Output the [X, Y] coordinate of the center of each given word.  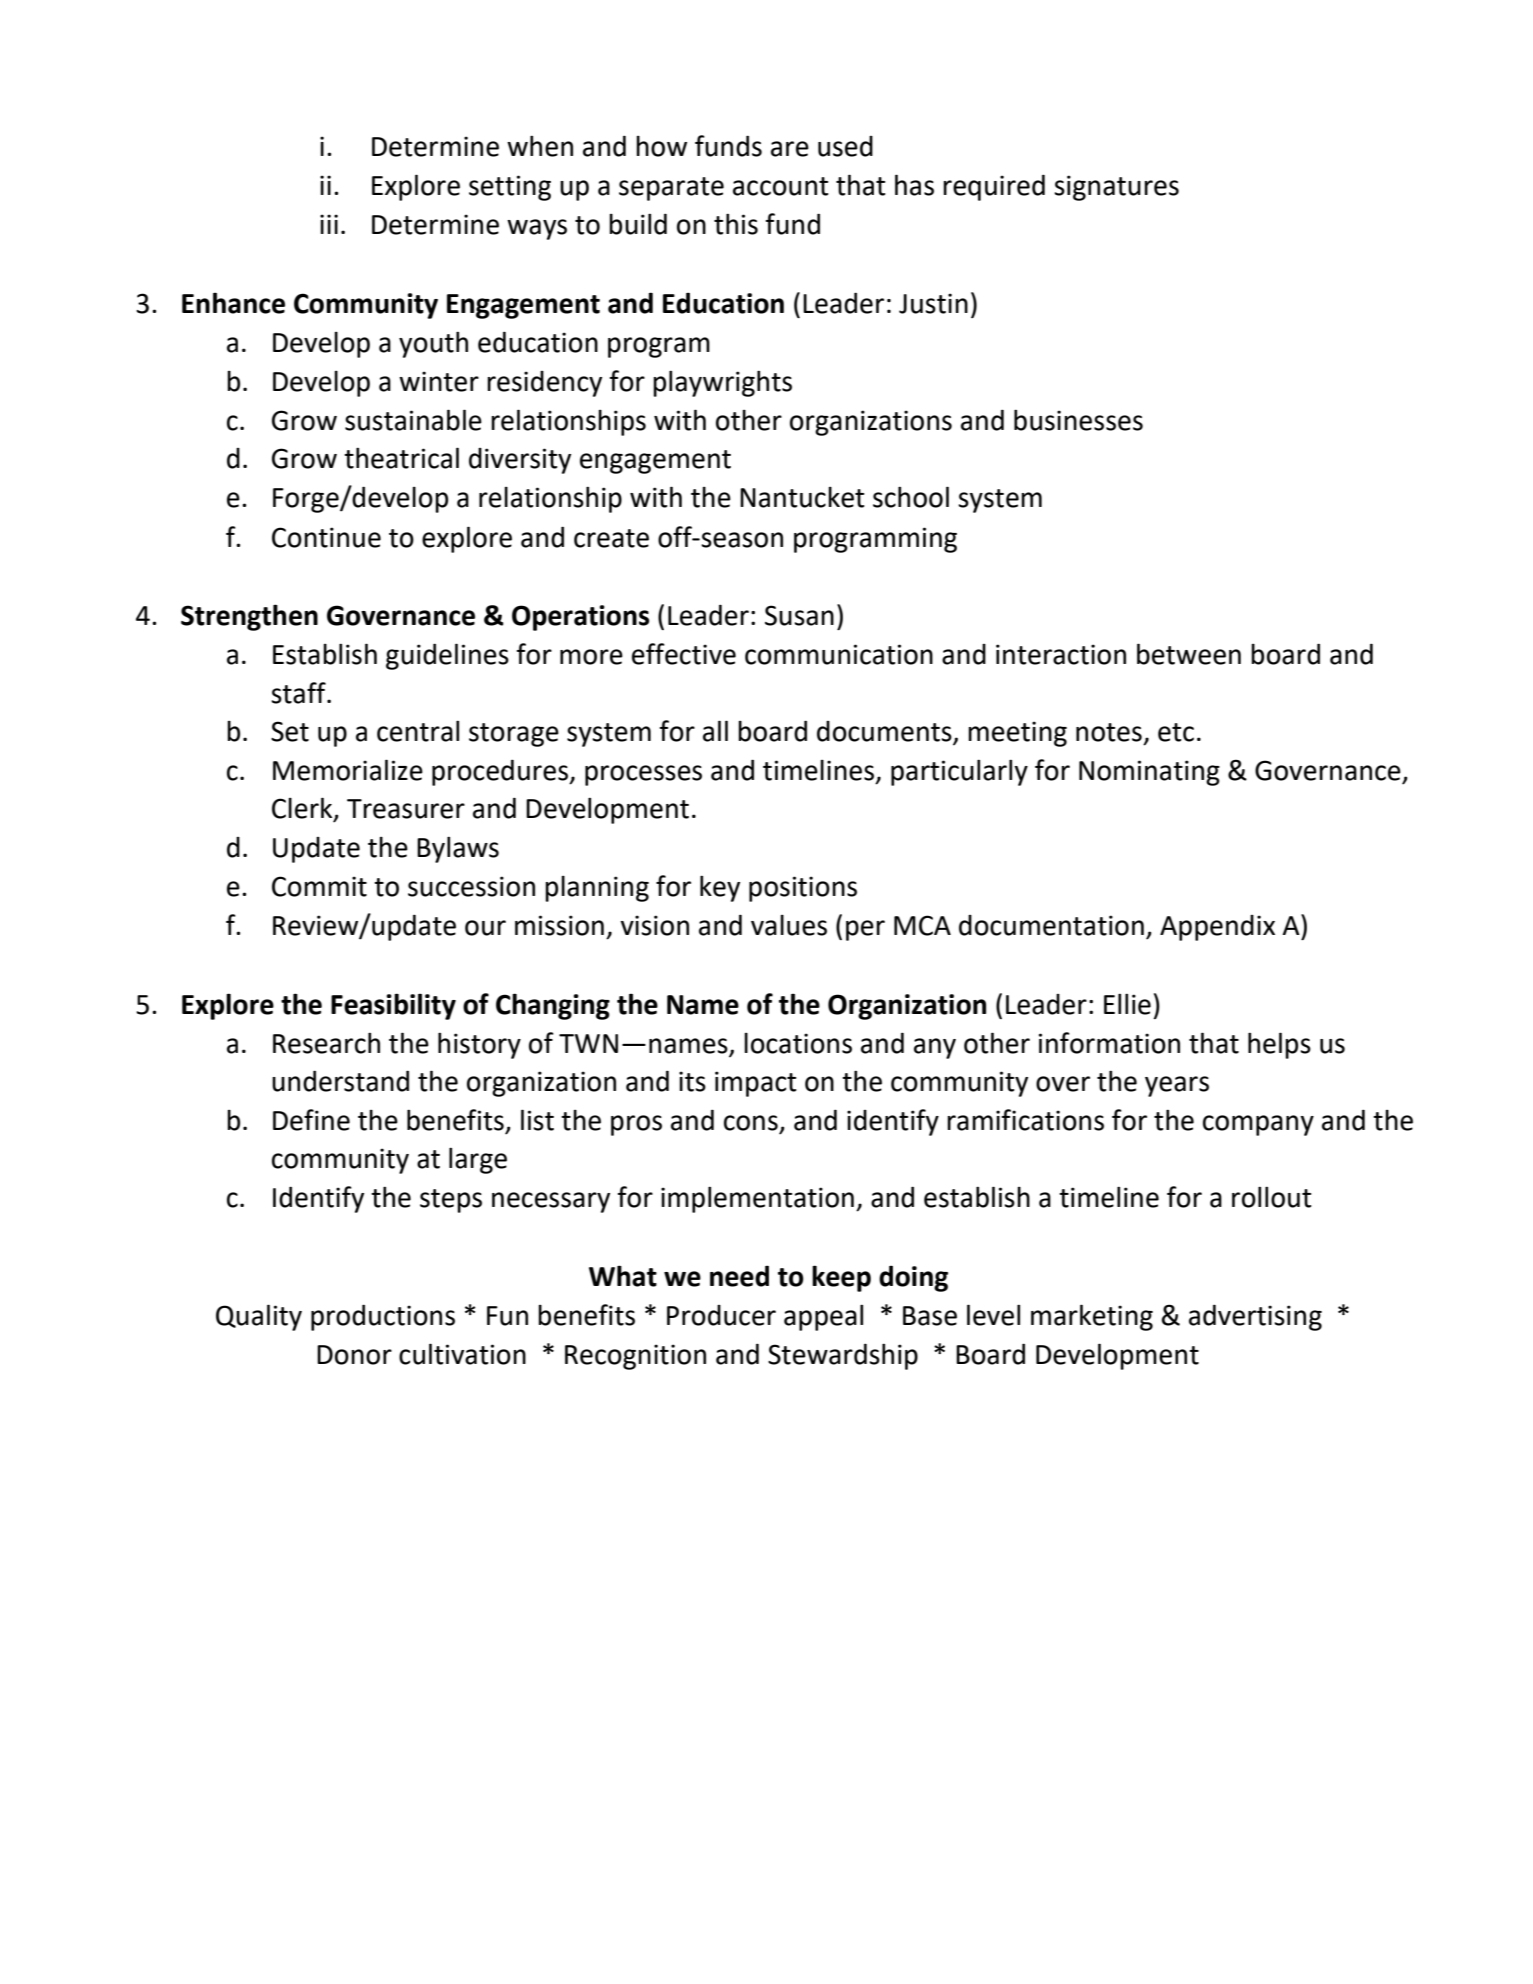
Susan [799, 615]
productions [383, 1317]
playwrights [722, 383]
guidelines [447, 656]
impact [756, 1084]
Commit [319, 886]
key [720, 888]
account [781, 186]
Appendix [1217, 928]
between [1189, 654]
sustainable [413, 420]
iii [329, 224]
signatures [1116, 188]
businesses [1078, 420]
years [1177, 1086]
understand [340, 1081]
